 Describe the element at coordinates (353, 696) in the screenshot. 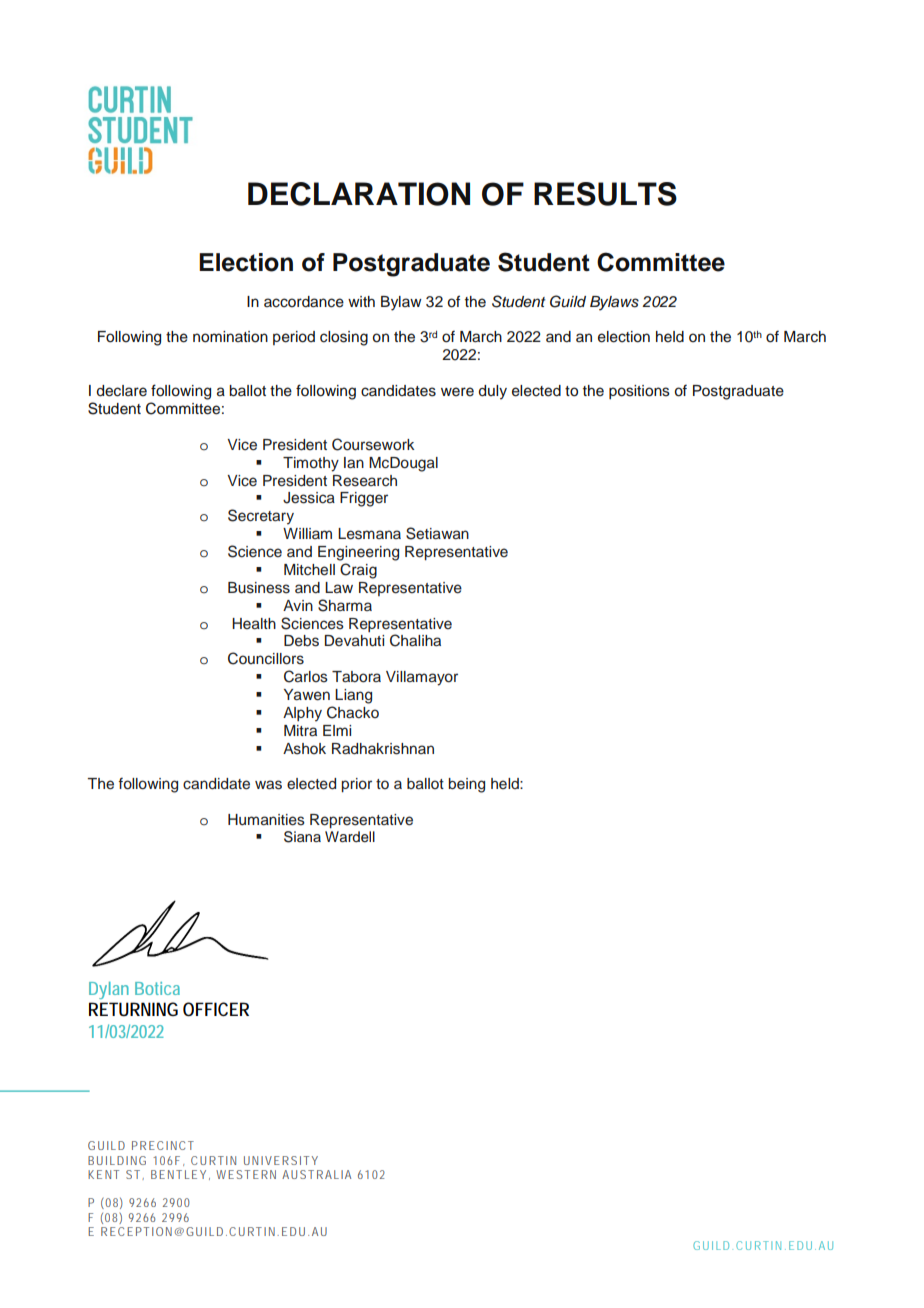

I see `Liang` at that location.
